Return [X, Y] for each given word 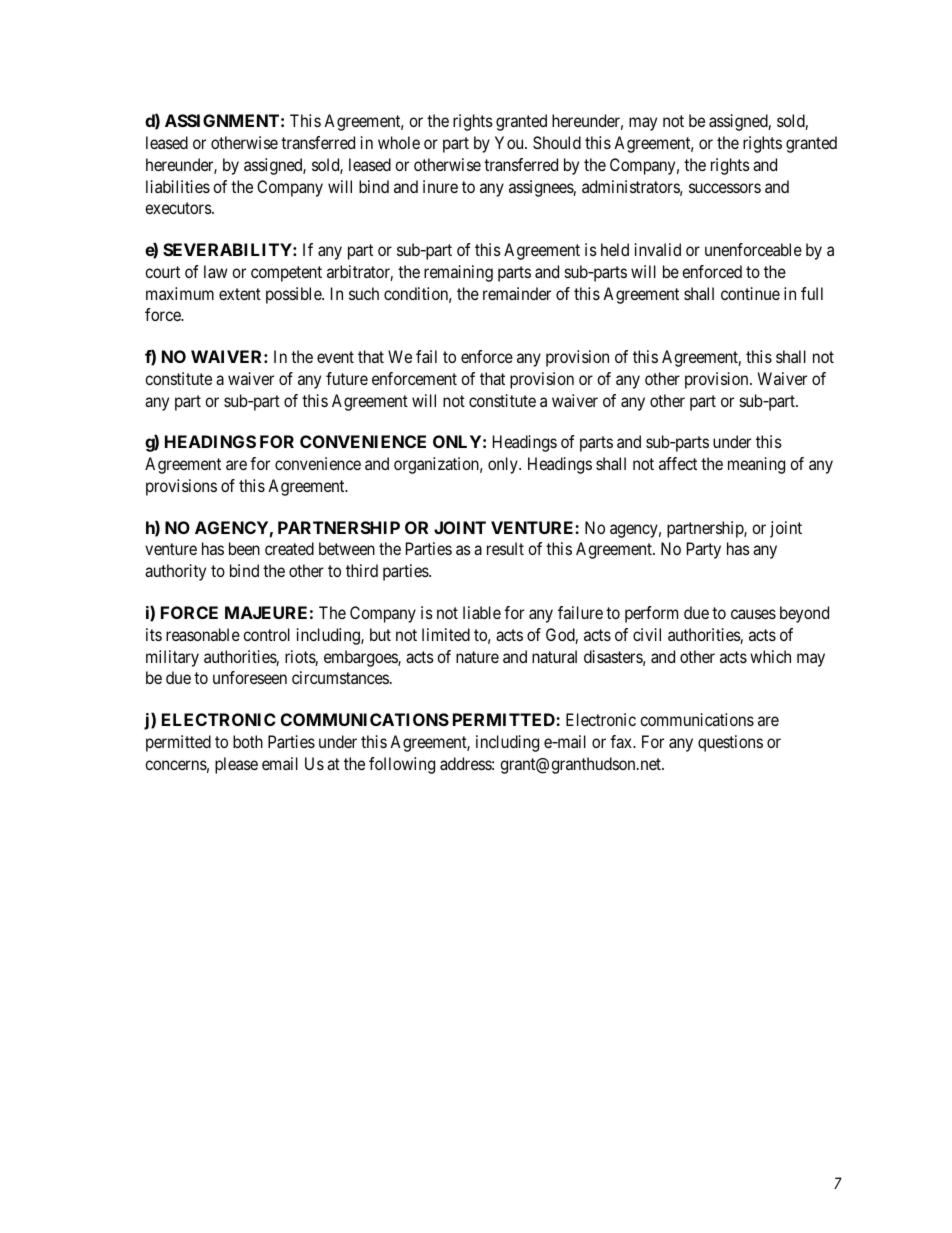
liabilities [178, 186]
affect [678, 463]
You [510, 142]
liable [482, 612]
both [248, 741]
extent [240, 294]
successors [725, 188]
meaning [756, 465]
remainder [517, 293]
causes [753, 614]
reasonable [203, 634]
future [347, 378]
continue [750, 293]
